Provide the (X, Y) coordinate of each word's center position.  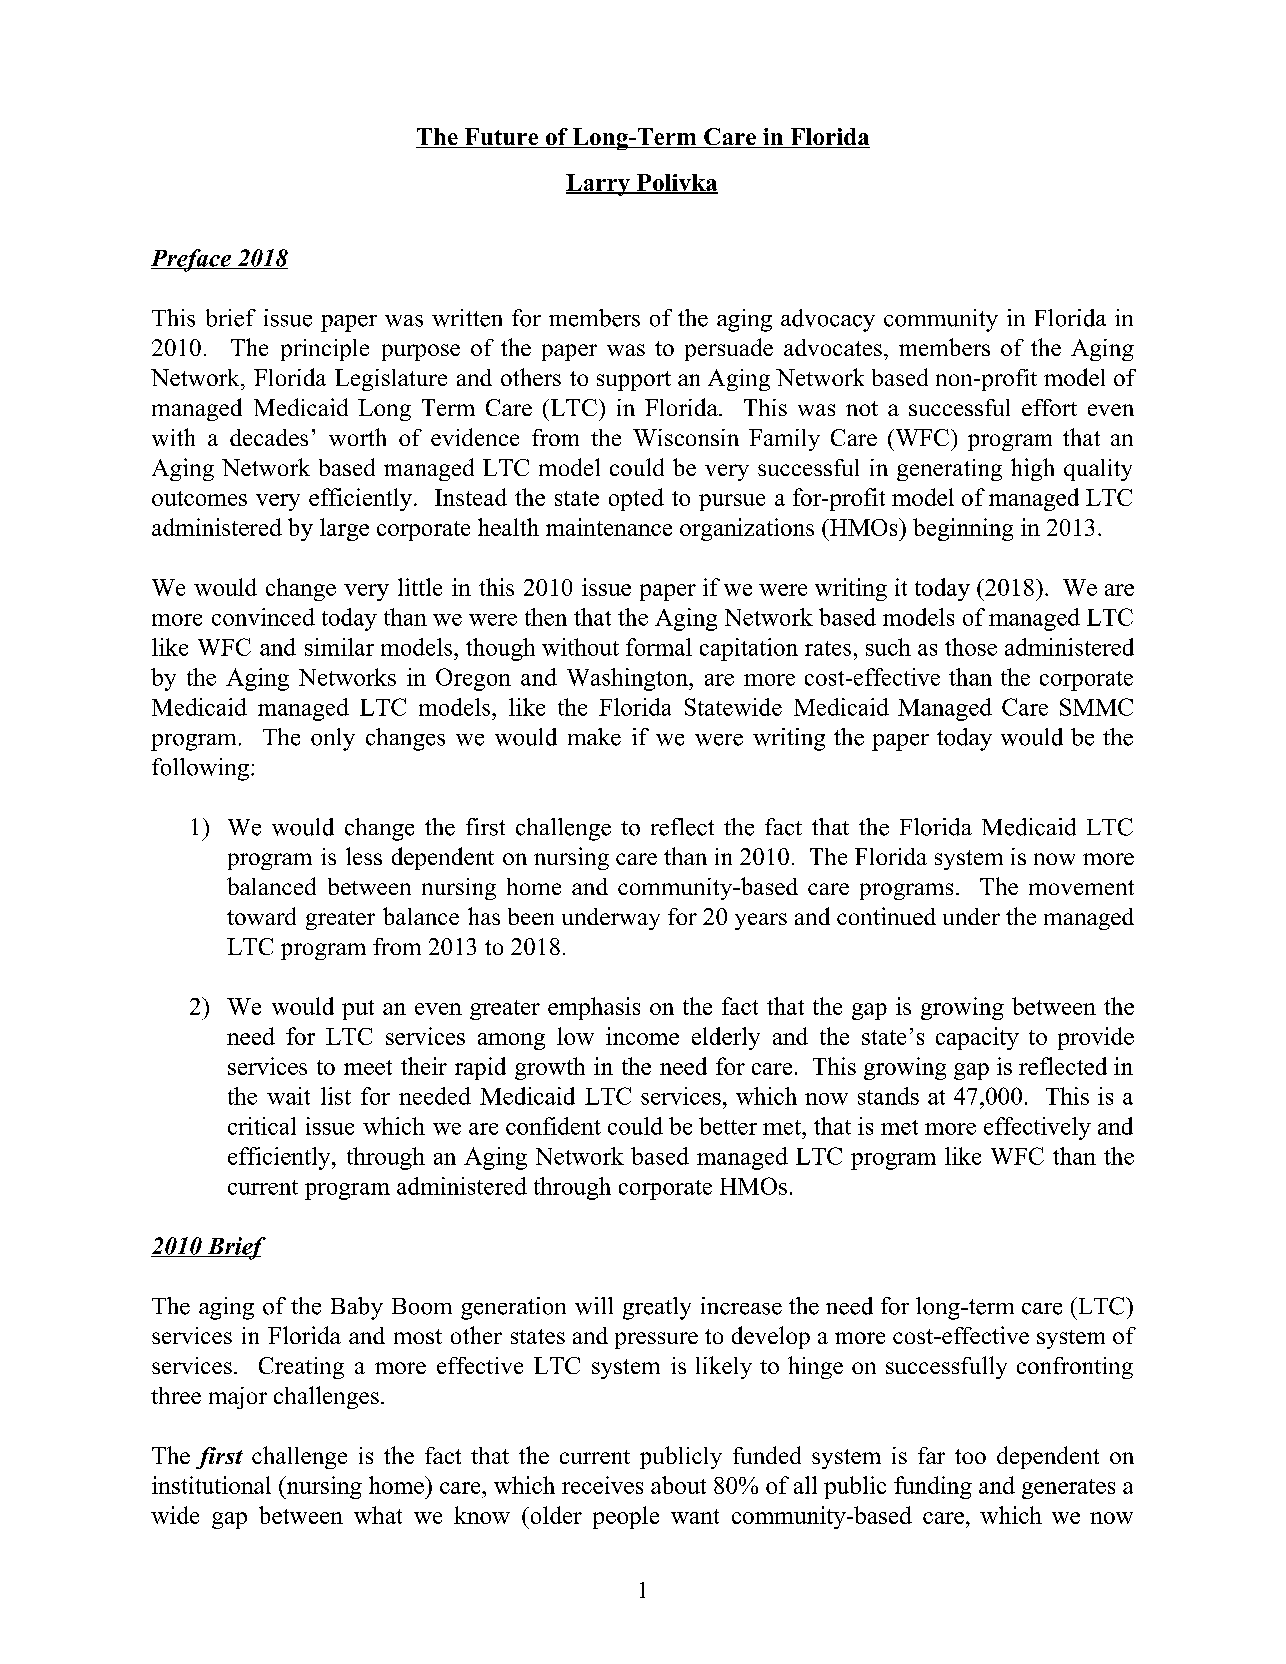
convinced (263, 617)
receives (602, 1485)
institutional (211, 1485)
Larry (599, 185)
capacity (977, 1038)
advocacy (828, 320)
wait (288, 1096)
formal (659, 647)
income (642, 1036)
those (971, 647)
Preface (192, 260)
